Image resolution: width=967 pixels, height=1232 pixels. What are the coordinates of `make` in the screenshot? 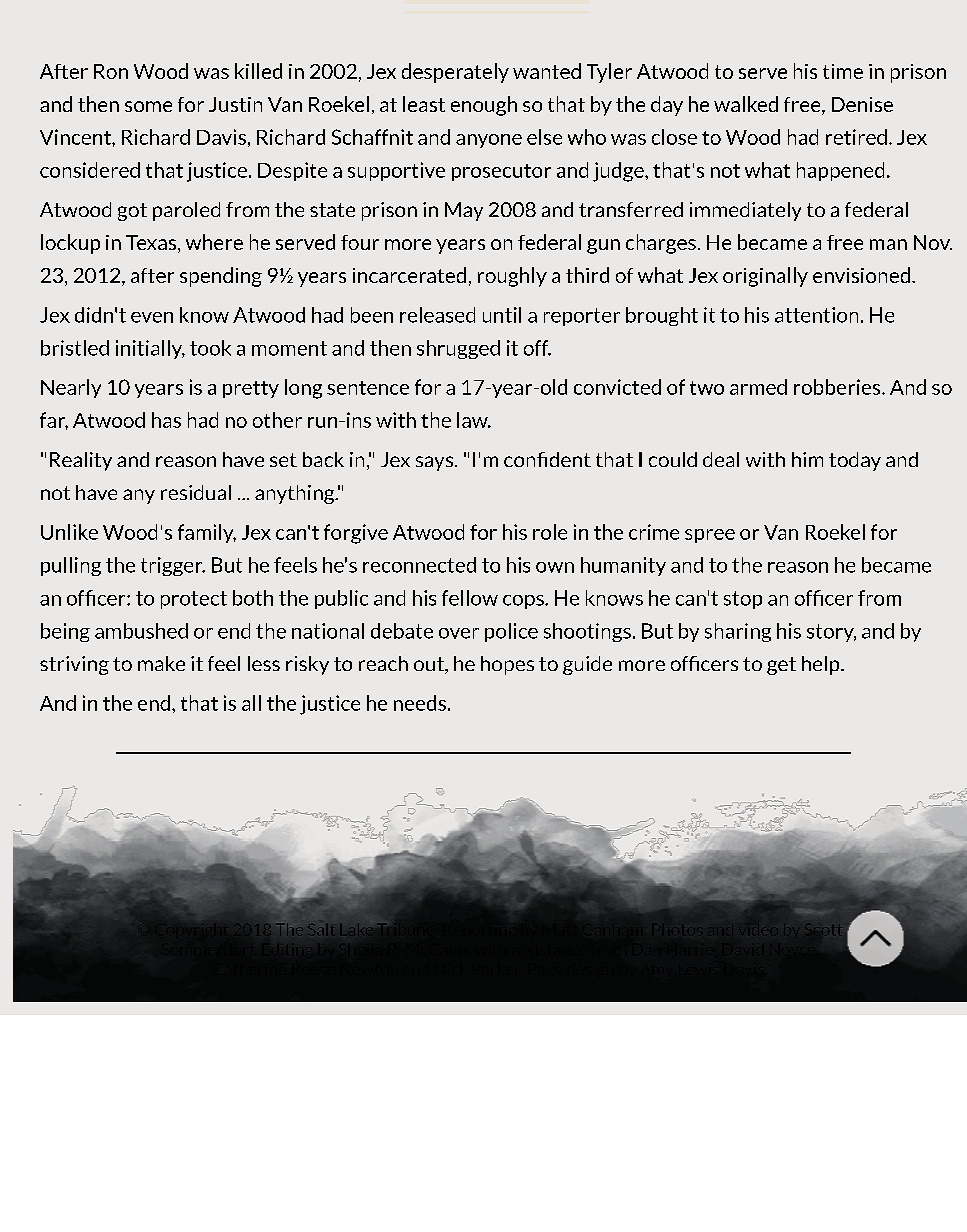 It's located at (161, 663).
